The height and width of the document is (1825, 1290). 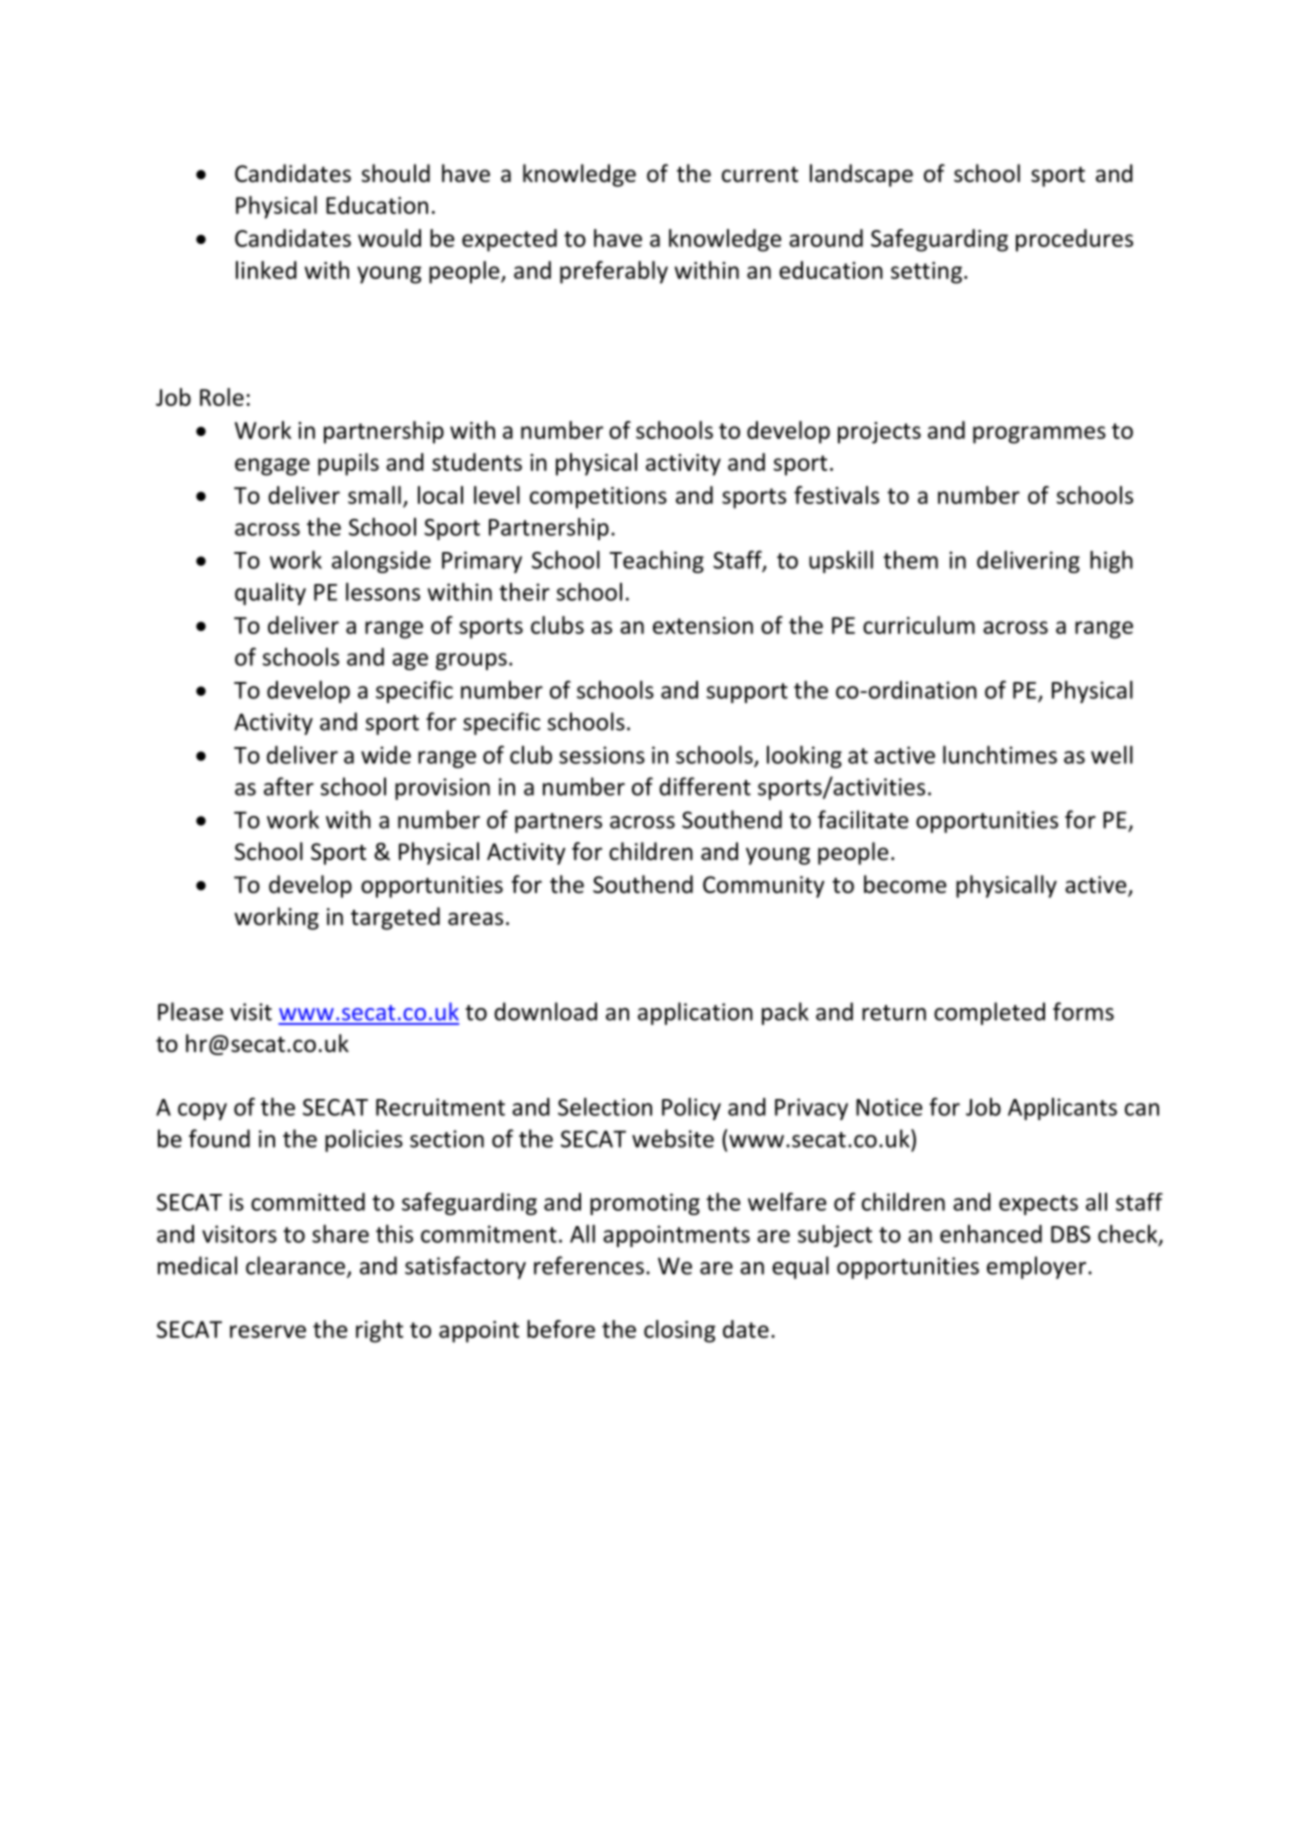 I want to click on clearance, so click(x=297, y=1266).
